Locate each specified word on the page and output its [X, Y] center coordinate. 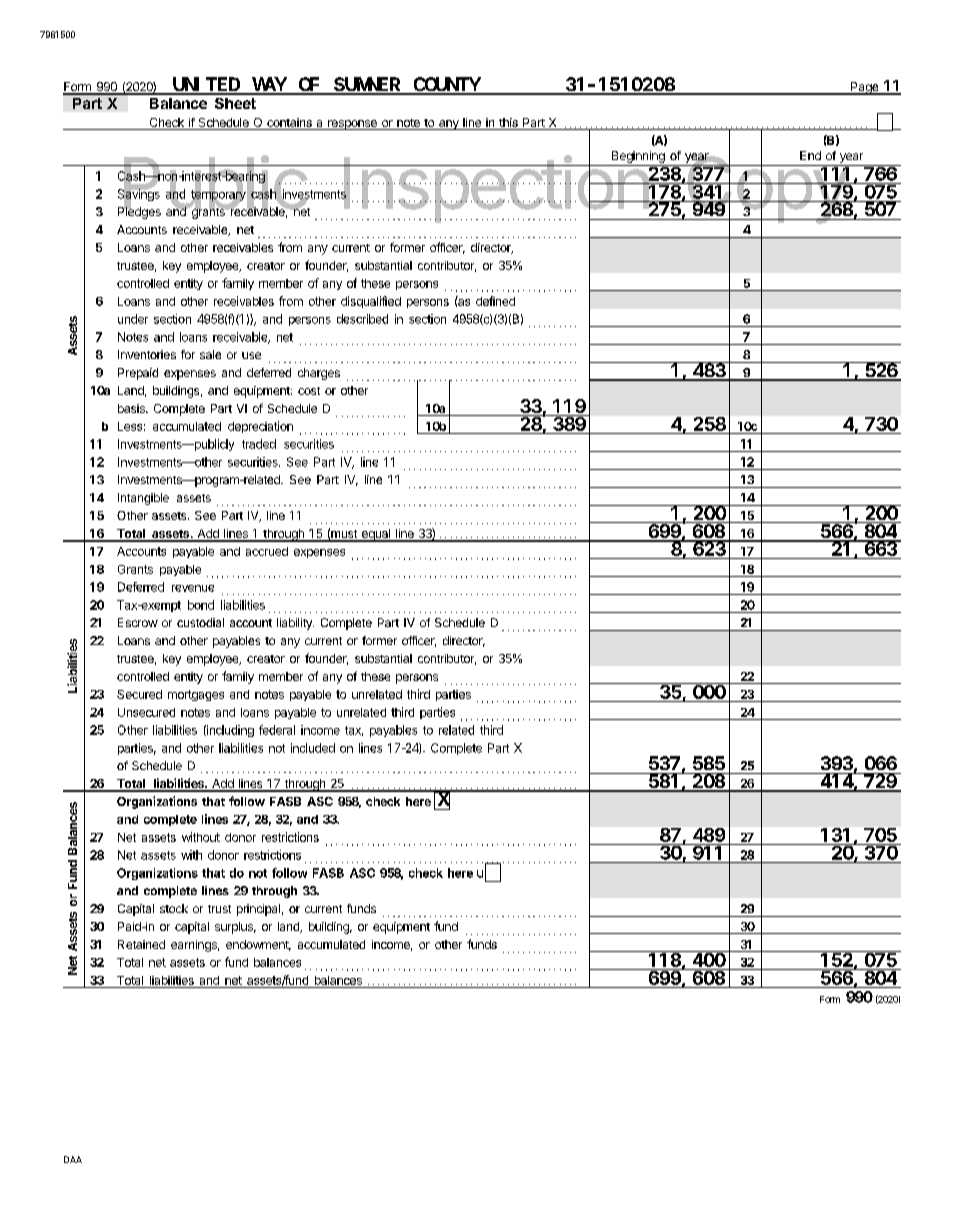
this [508, 124]
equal [376, 535]
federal [277, 730]
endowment [258, 945]
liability [295, 624]
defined [495, 301]
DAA [73, 1159]
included [313, 748]
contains [289, 124]
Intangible [143, 499]
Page [865, 88]
